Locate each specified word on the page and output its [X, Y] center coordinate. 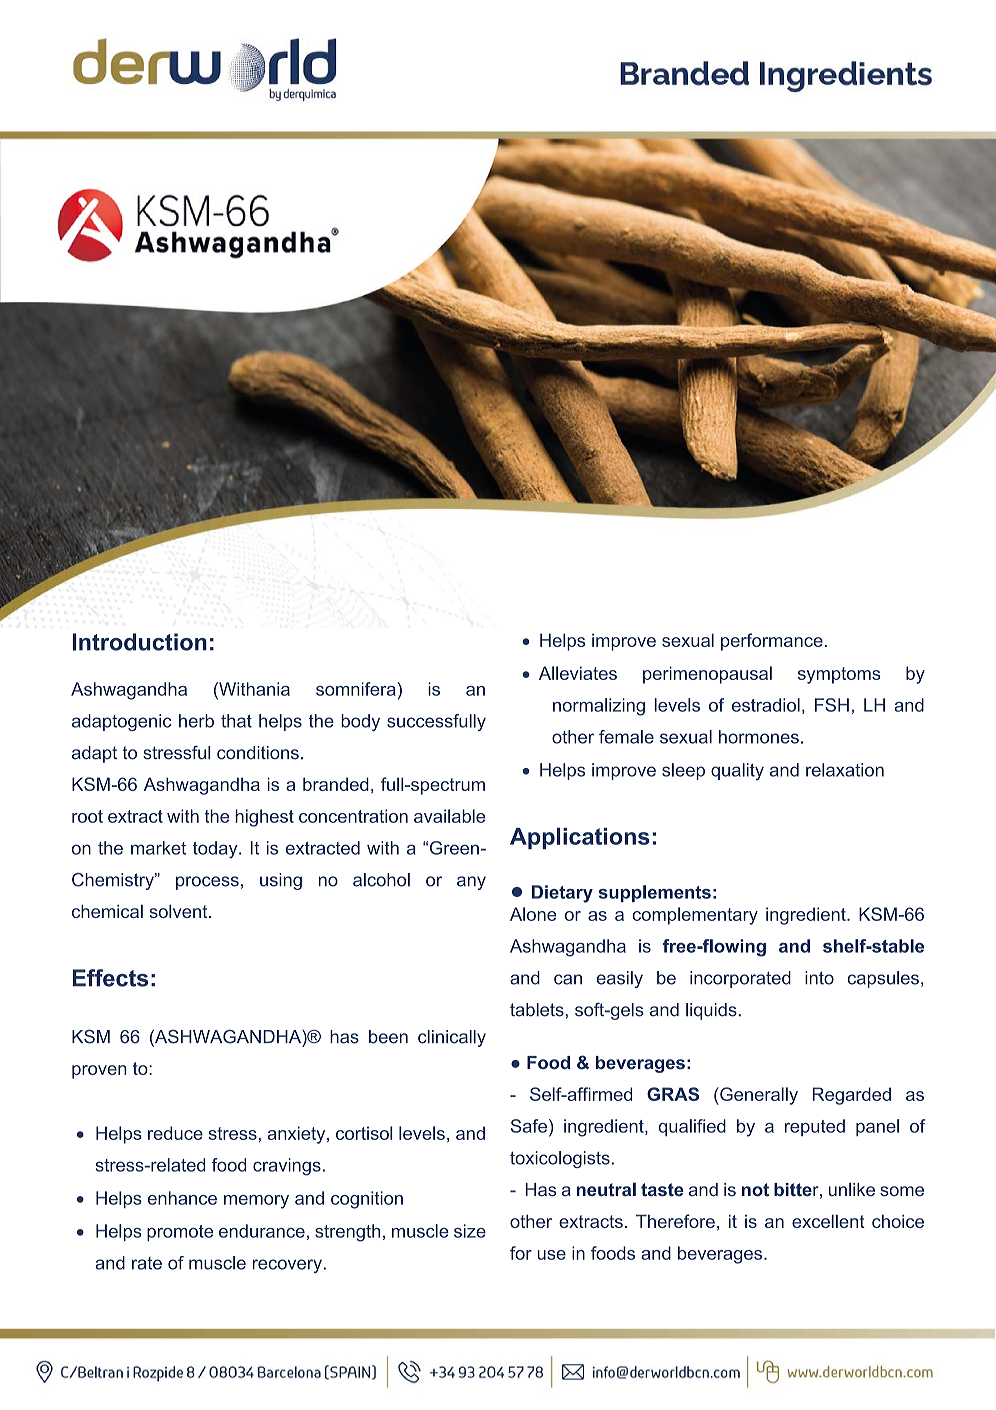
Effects [110, 978]
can [568, 979]
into [819, 978]
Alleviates [578, 673]
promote [180, 1233]
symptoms [839, 675]
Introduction [139, 642]
